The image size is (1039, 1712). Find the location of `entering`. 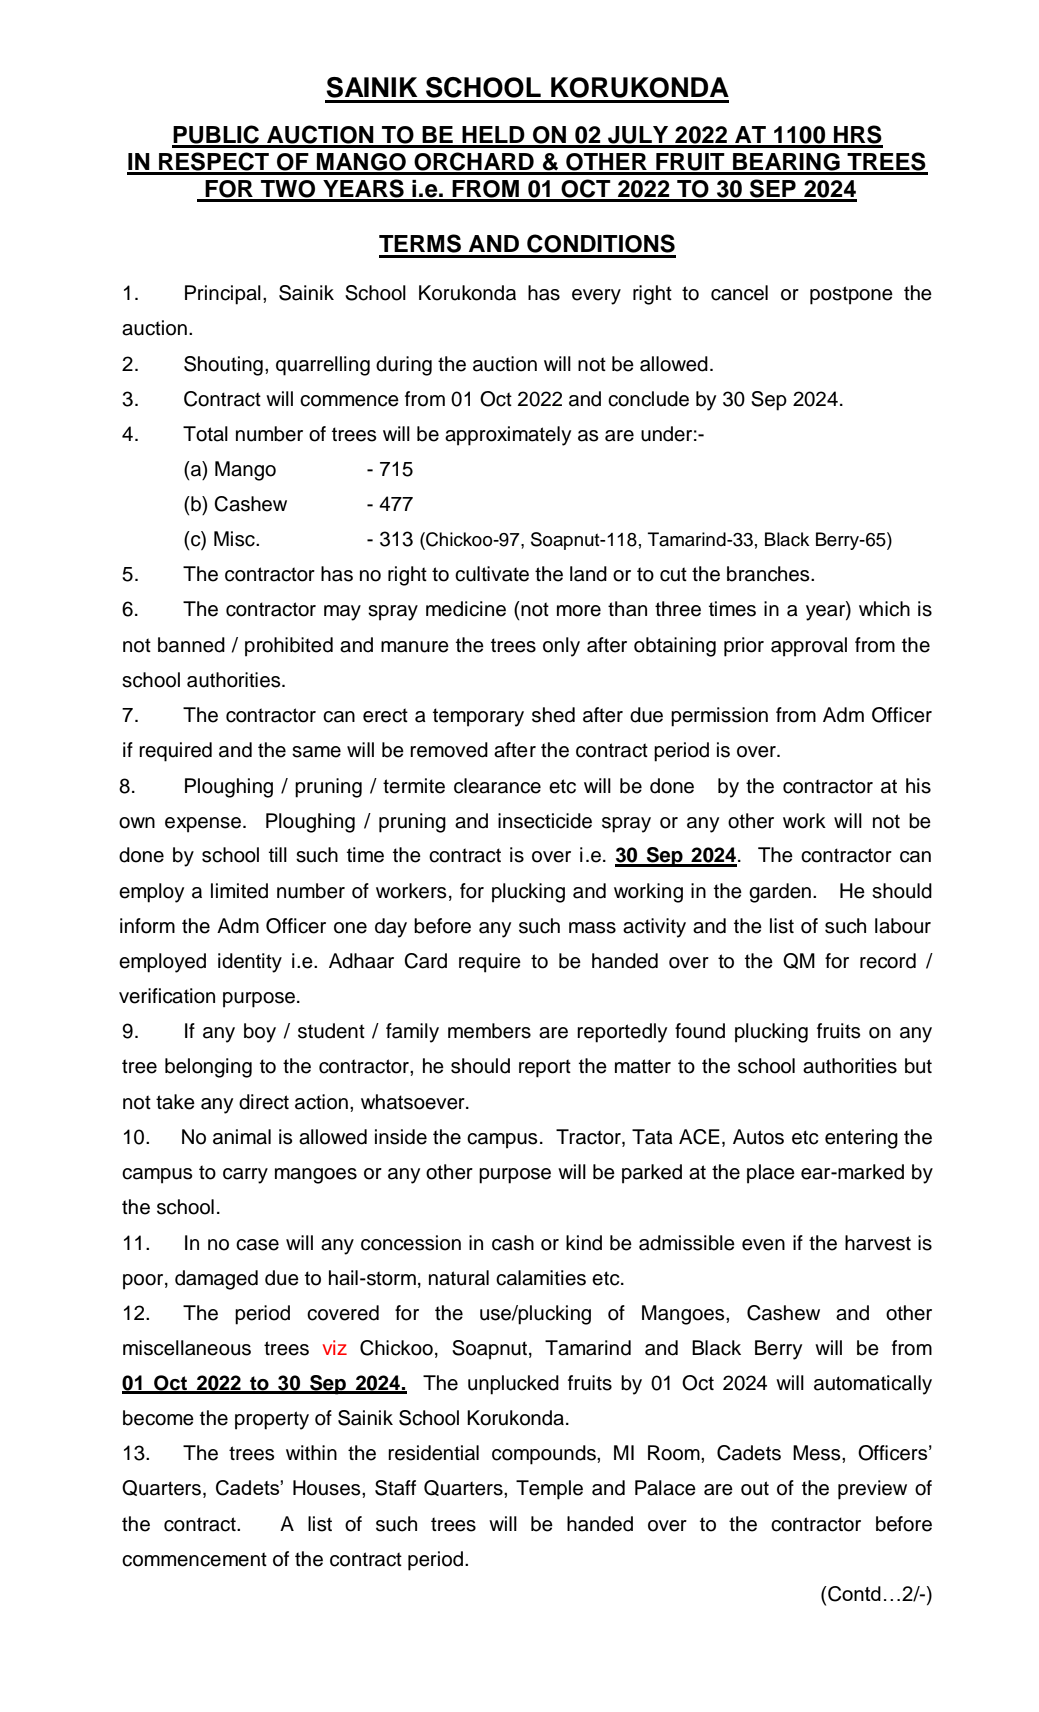

entering is located at coordinates (861, 1139).
